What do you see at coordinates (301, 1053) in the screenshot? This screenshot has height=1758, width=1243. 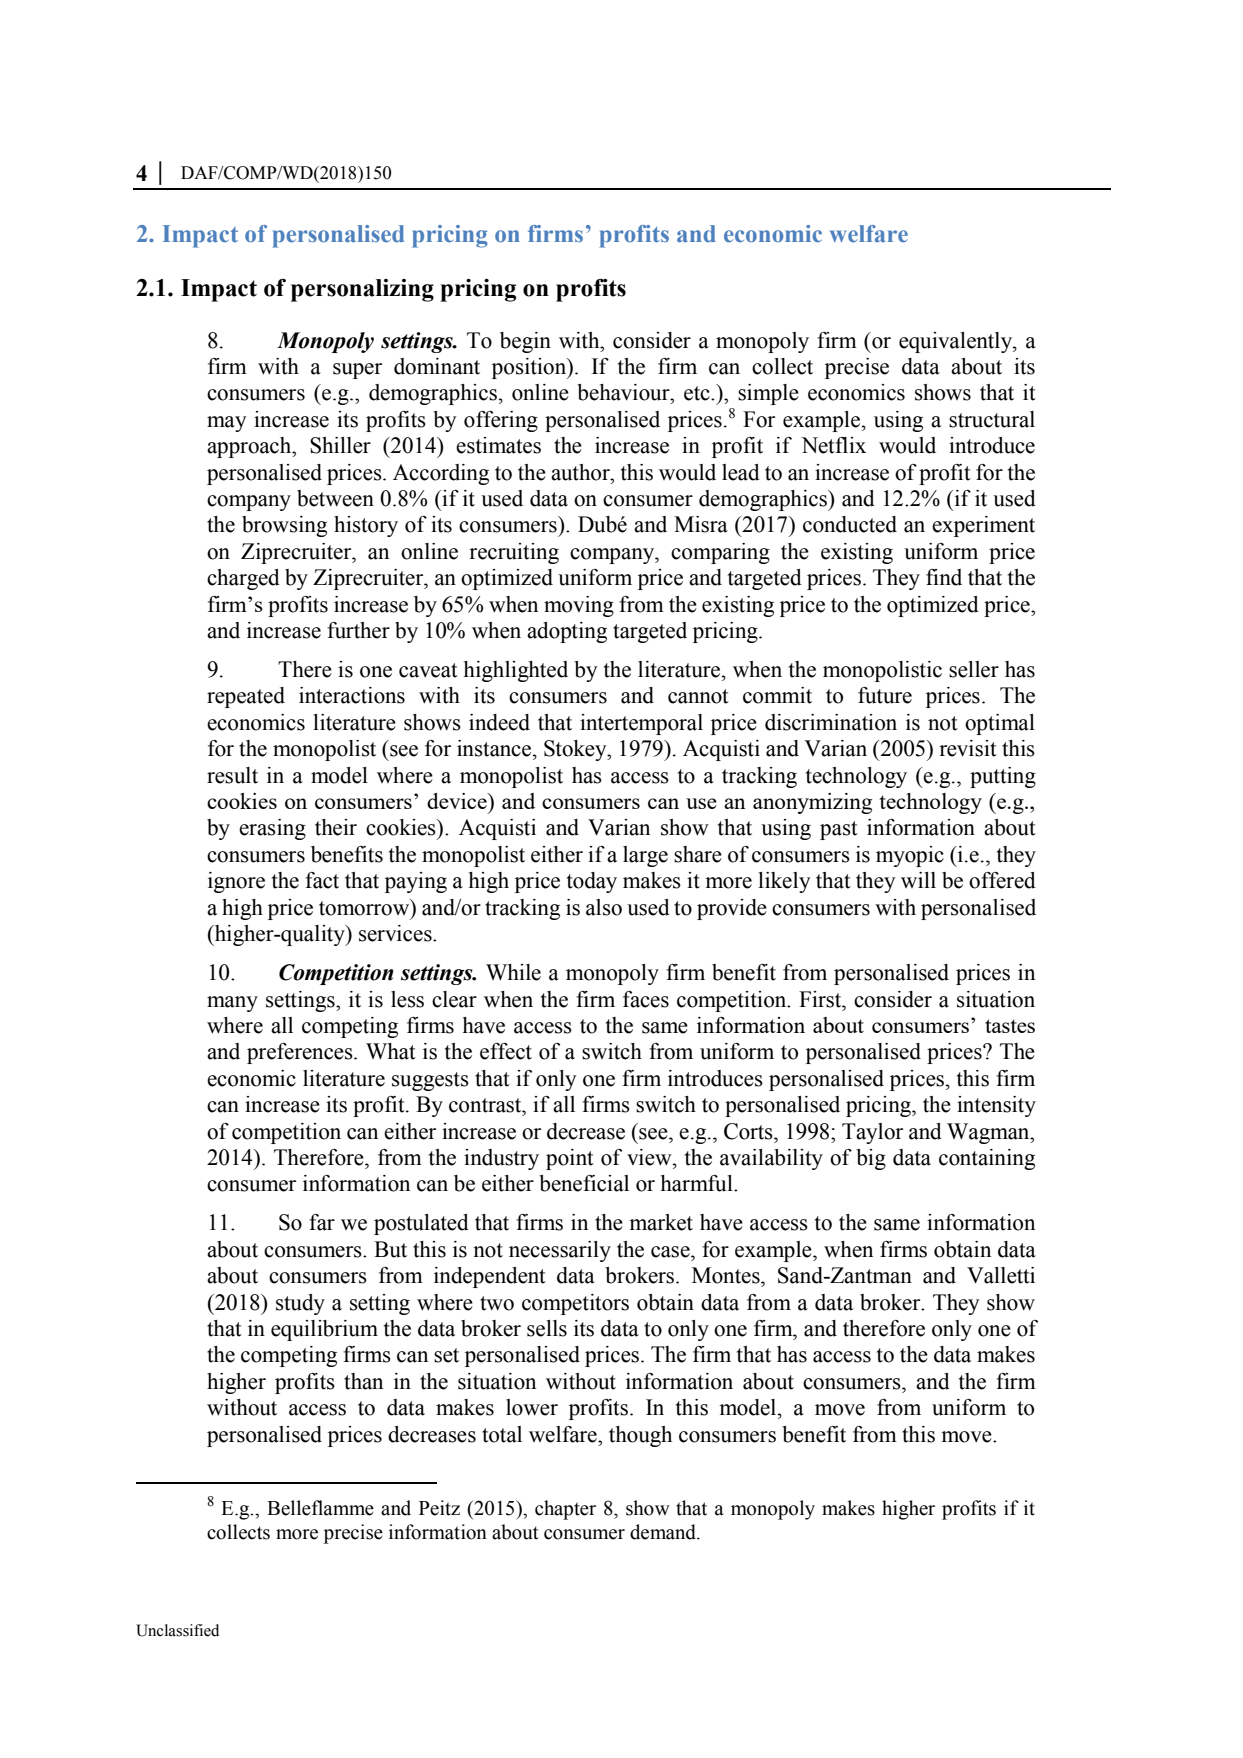 I see `preferences` at bounding box center [301, 1053].
